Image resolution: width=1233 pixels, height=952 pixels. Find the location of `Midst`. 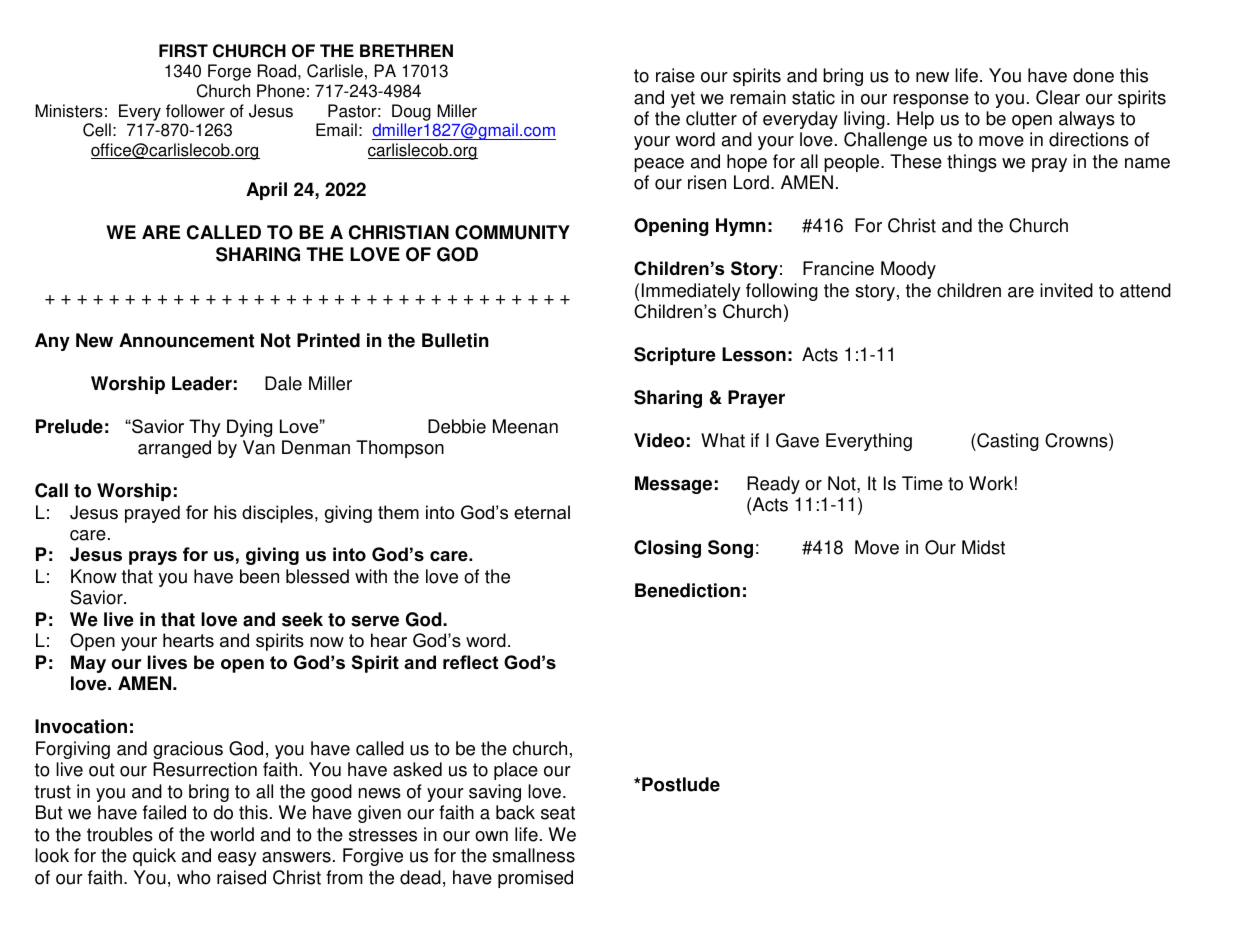

Midst is located at coordinates (983, 547).
